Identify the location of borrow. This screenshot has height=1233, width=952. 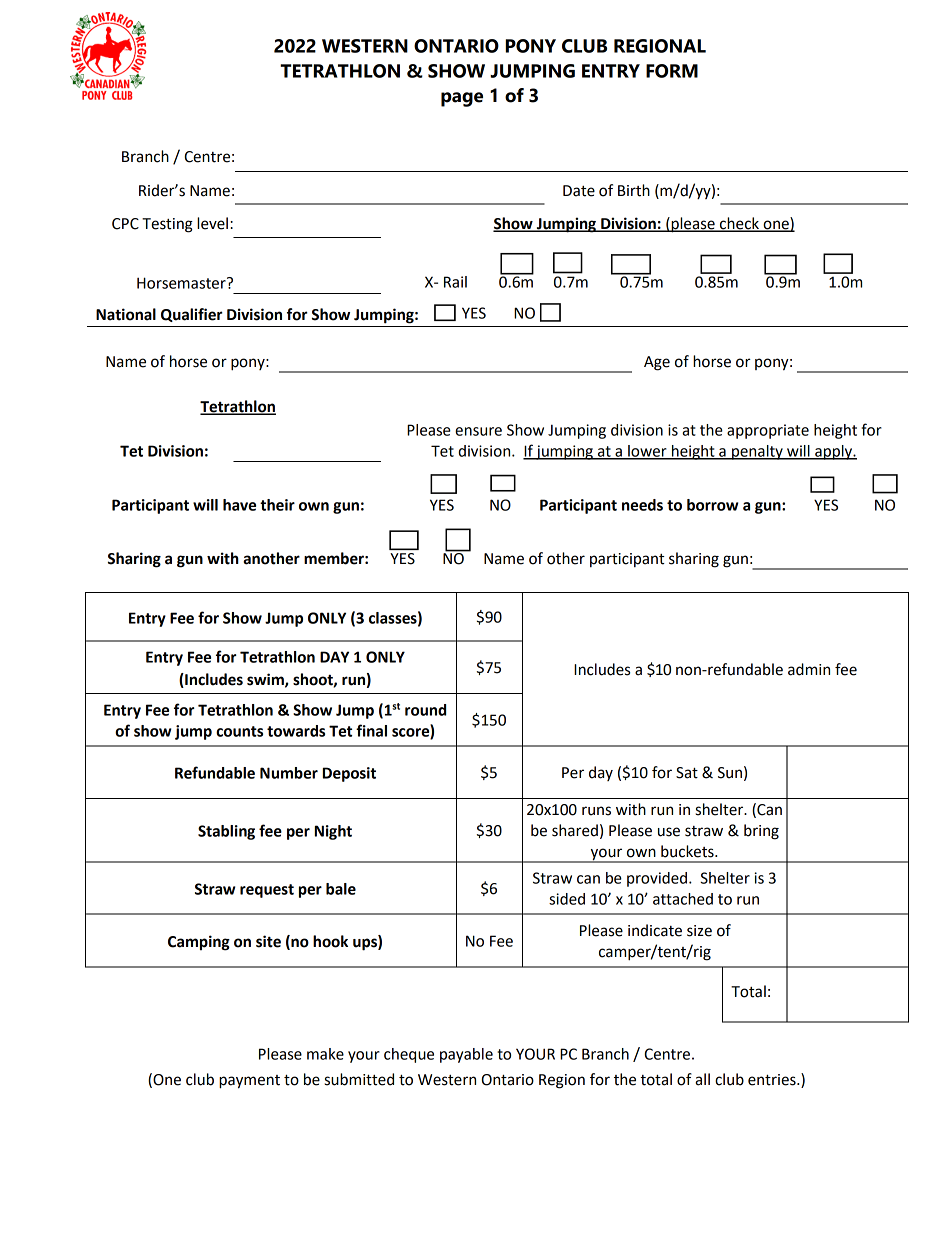
(713, 505).
